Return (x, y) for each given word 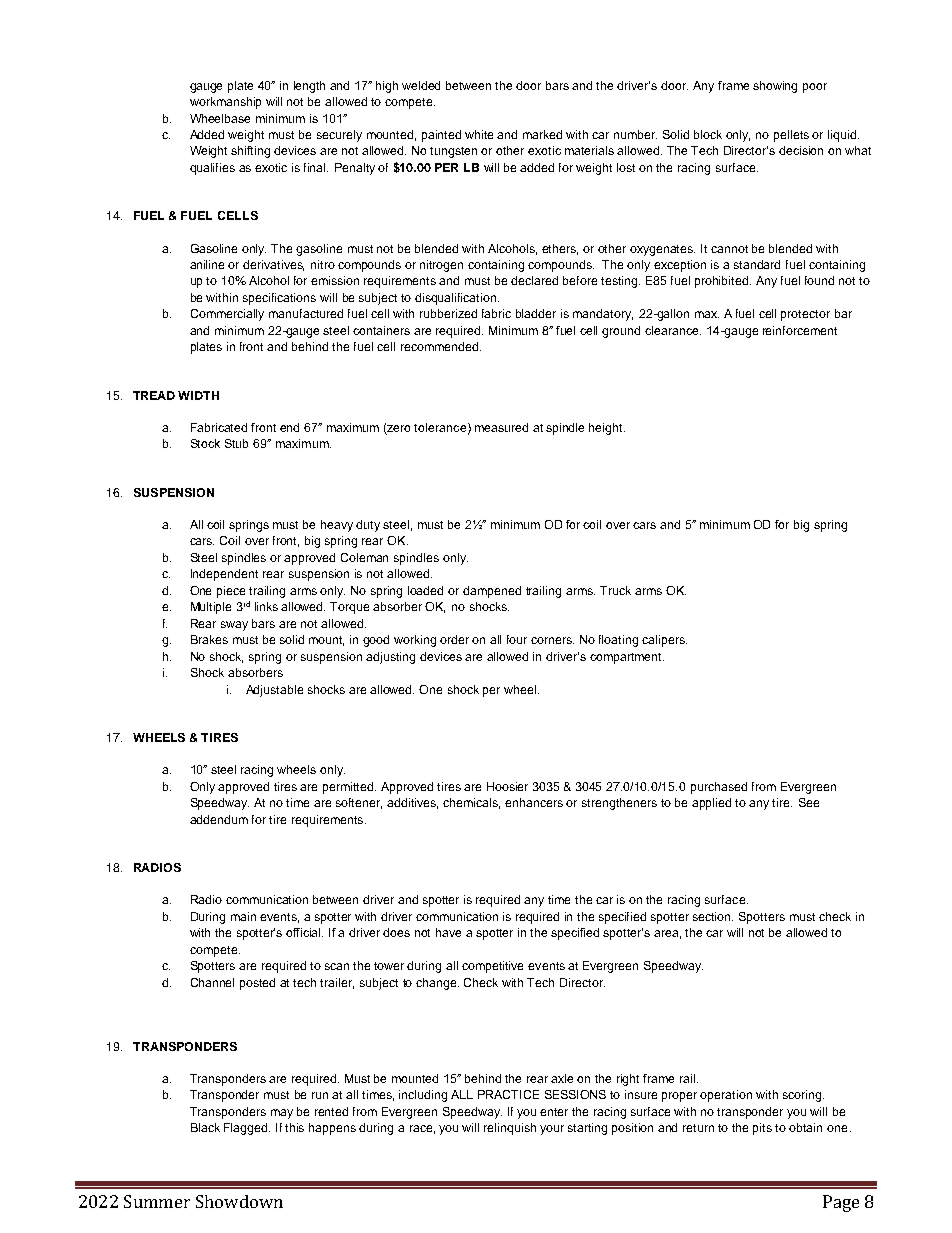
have (448, 932)
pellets (791, 136)
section (713, 916)
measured (501, 427)
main (243, 916)
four (517, 639)
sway (234, 626)
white (479, 134)
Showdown (239, 1201)
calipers (664, 641)
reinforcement (800, 330)
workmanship (225, 103)
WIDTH (198, 395)
